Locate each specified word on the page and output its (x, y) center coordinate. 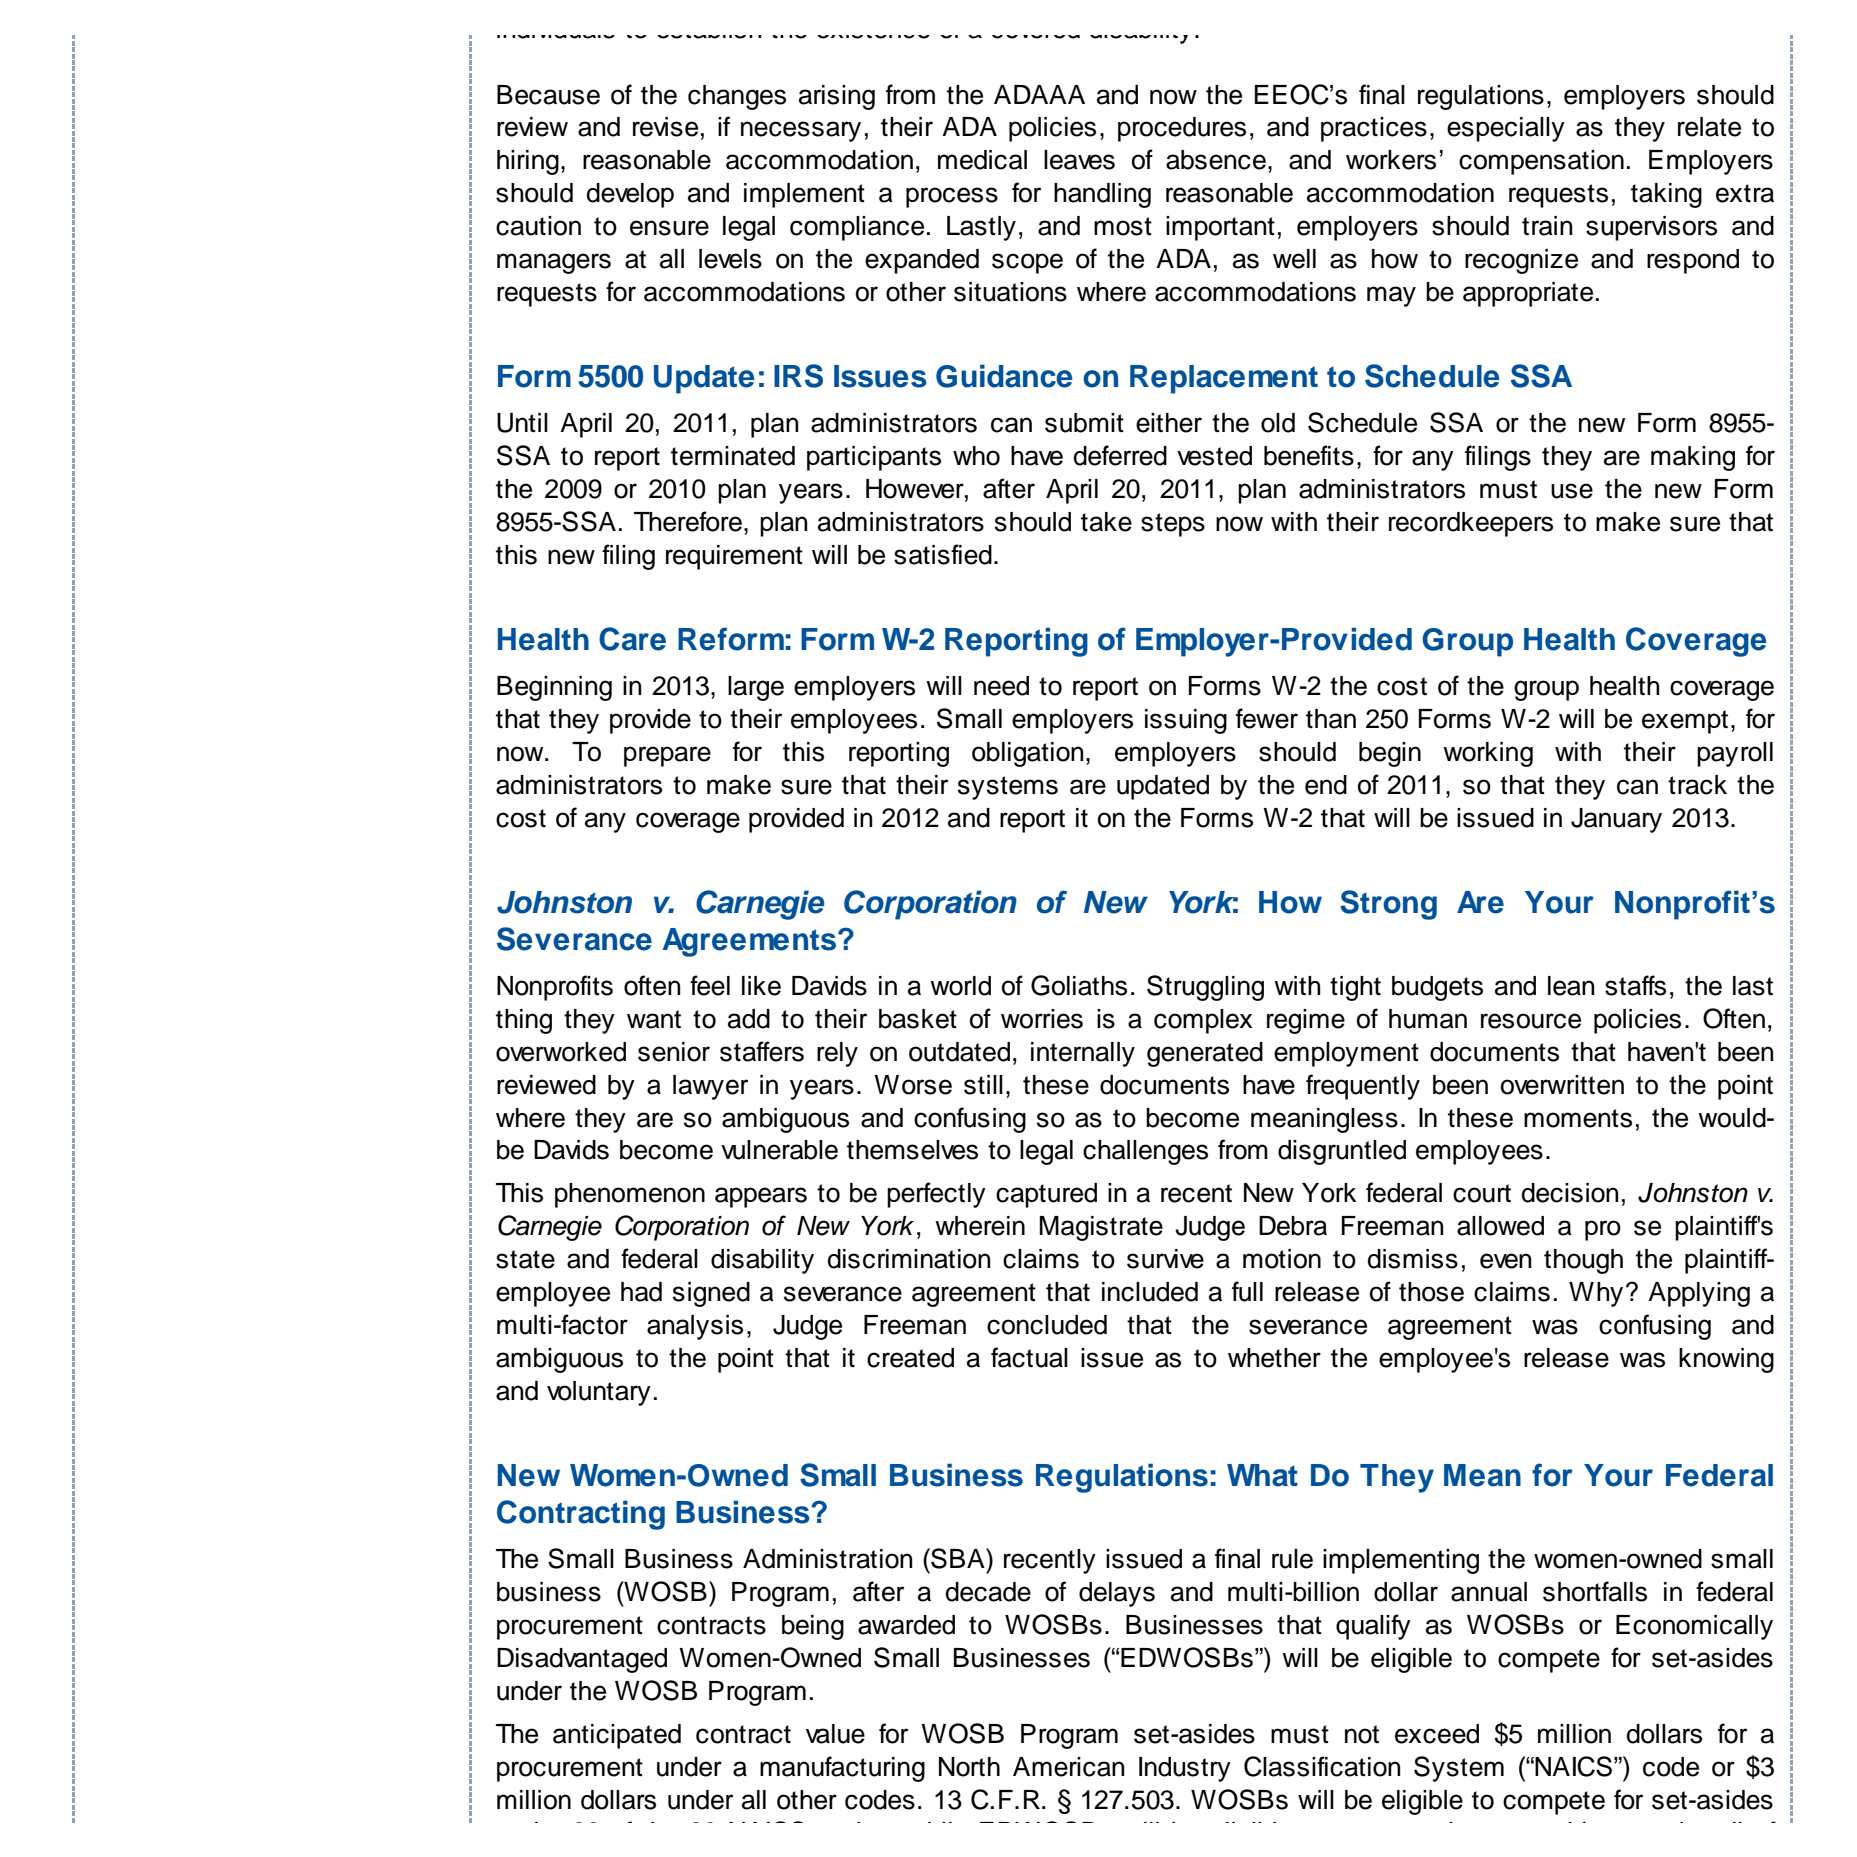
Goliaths (1079, 985)
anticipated (617, 1736)
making (1693, 458)
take (1106, 522)
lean (1571, 986)
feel (710, 985)
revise (665, 127)
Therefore (688, 521)
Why (1596, 1294)
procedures (1182, 129)
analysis (695, 1327)
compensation (1541, 162)
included (1150, 1292)
